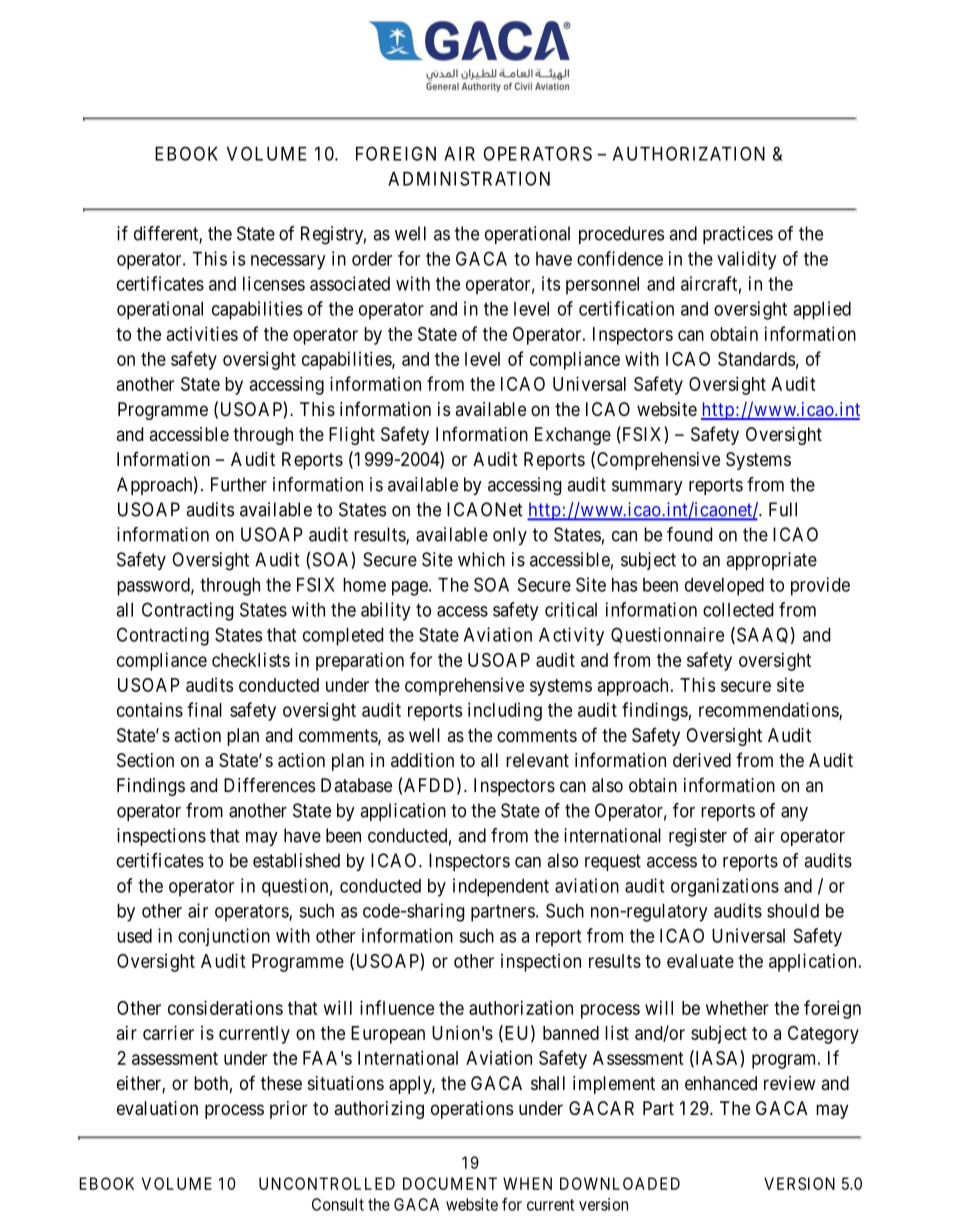  Describe the element at coordinates (783, 509) in the document. I see `Full` at that location.
